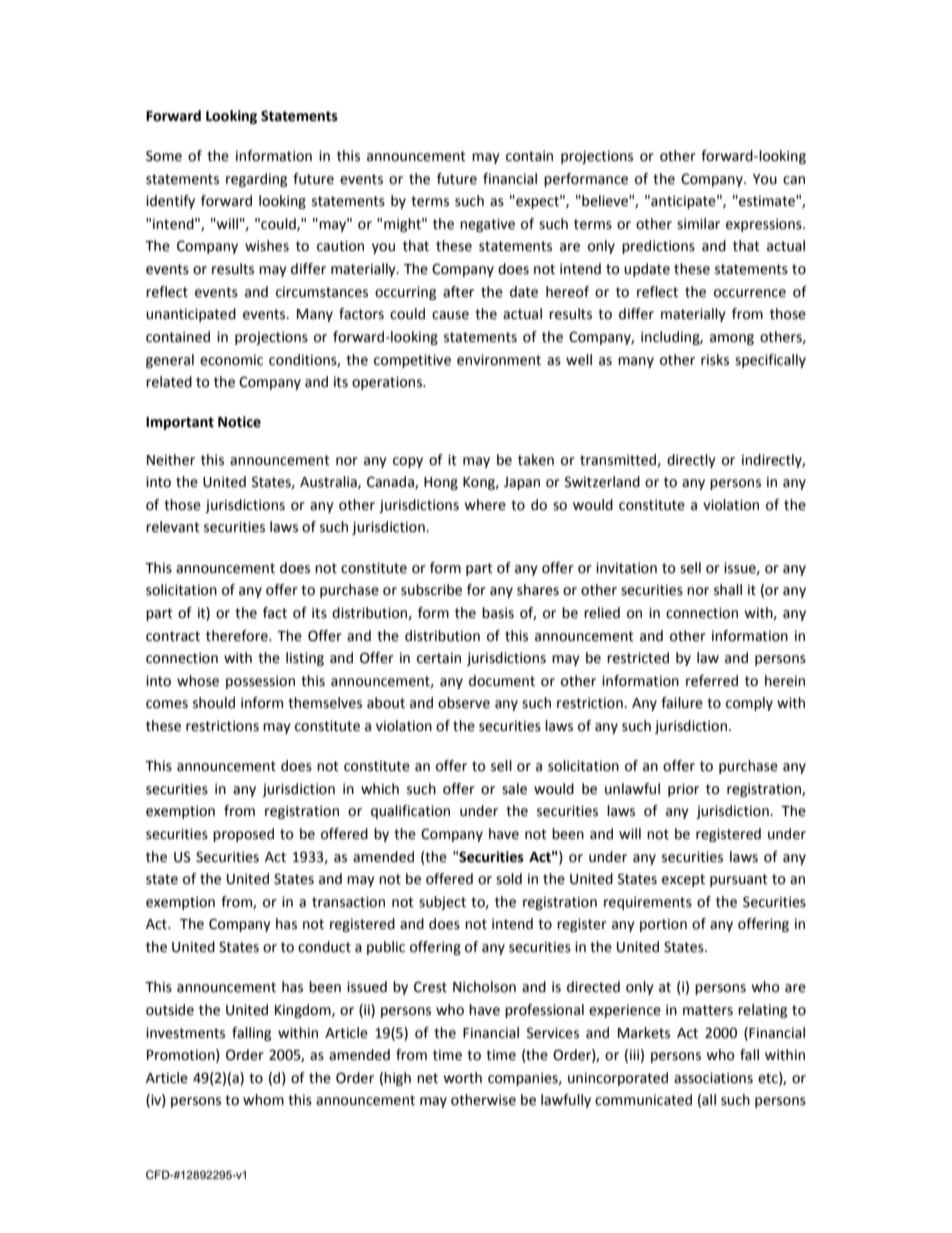  What do you see at coordinates (256, 180) in the screenshot?
I see `regarding` at bounding box center [256, 180].
